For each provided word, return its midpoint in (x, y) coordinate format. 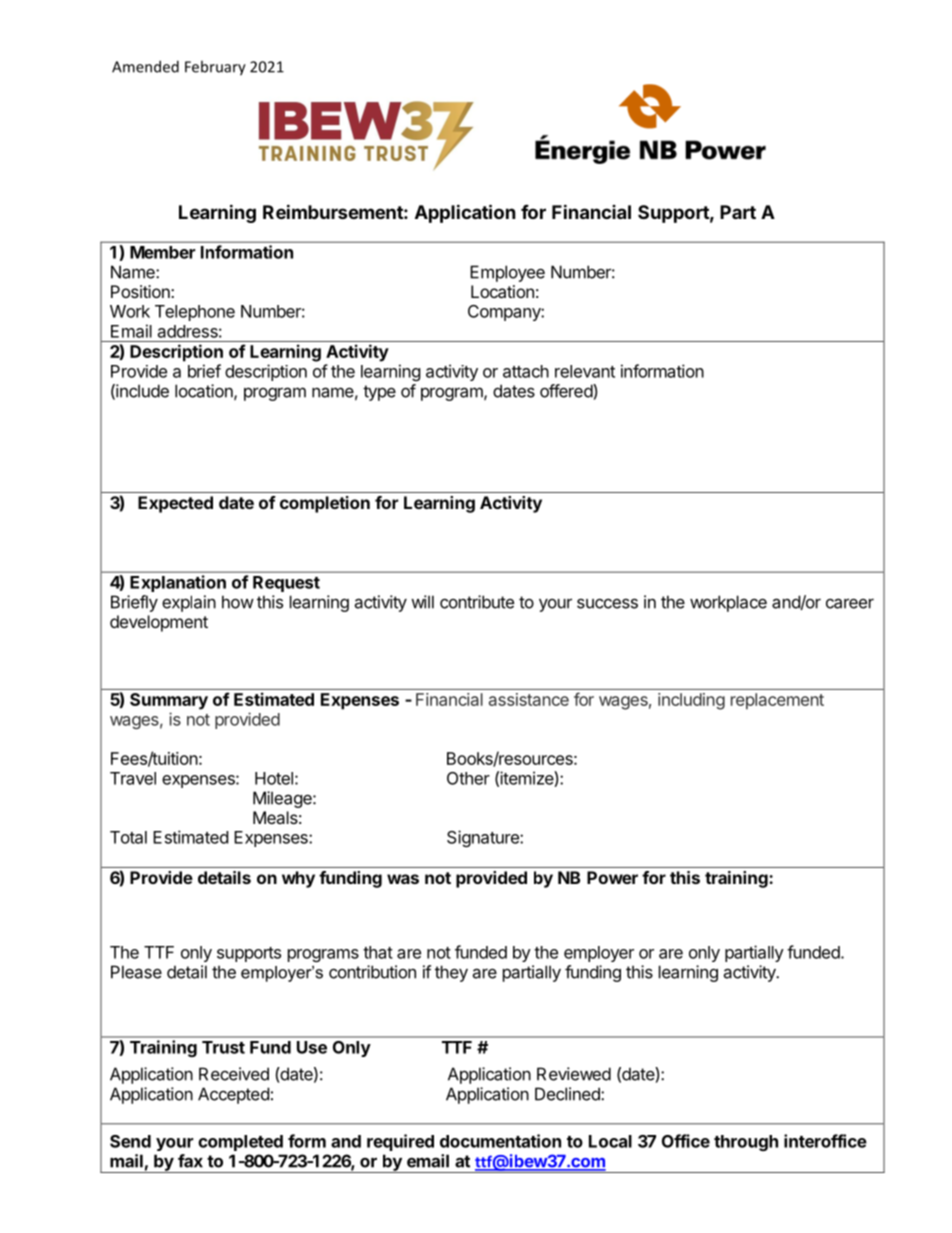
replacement (777, 701)
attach (526, 371)
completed (240, 1143)
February (215, 68)
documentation (500, 1141)
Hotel (274, 778)
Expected (175, 504)
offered (567, 391)
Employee (507, 273)
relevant (585, 371)
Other (468, 778)
